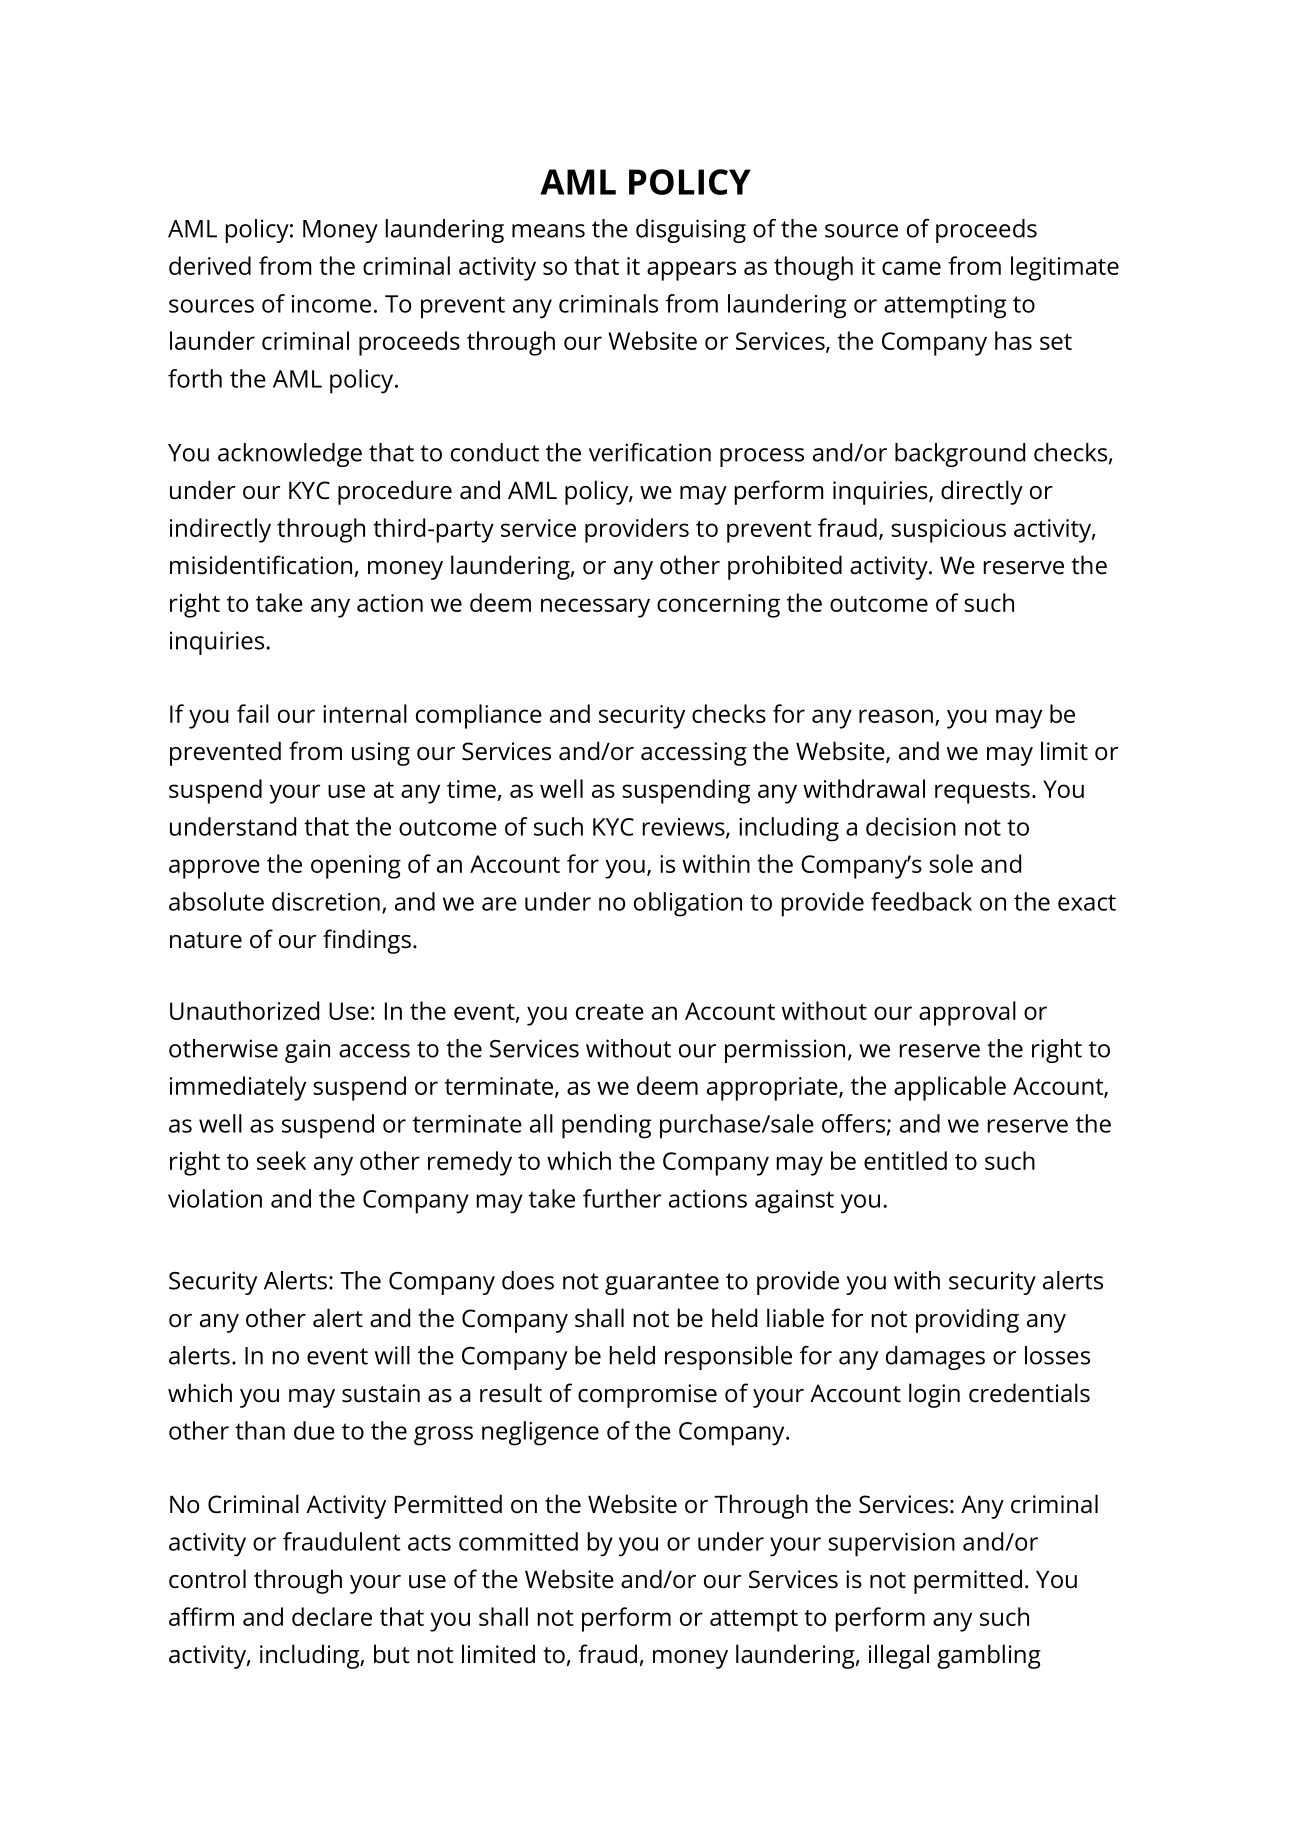 This page has width=1298, height=1835. Describe the element at coordinates (967, 1320) in the page. I see `providing` at that location.
